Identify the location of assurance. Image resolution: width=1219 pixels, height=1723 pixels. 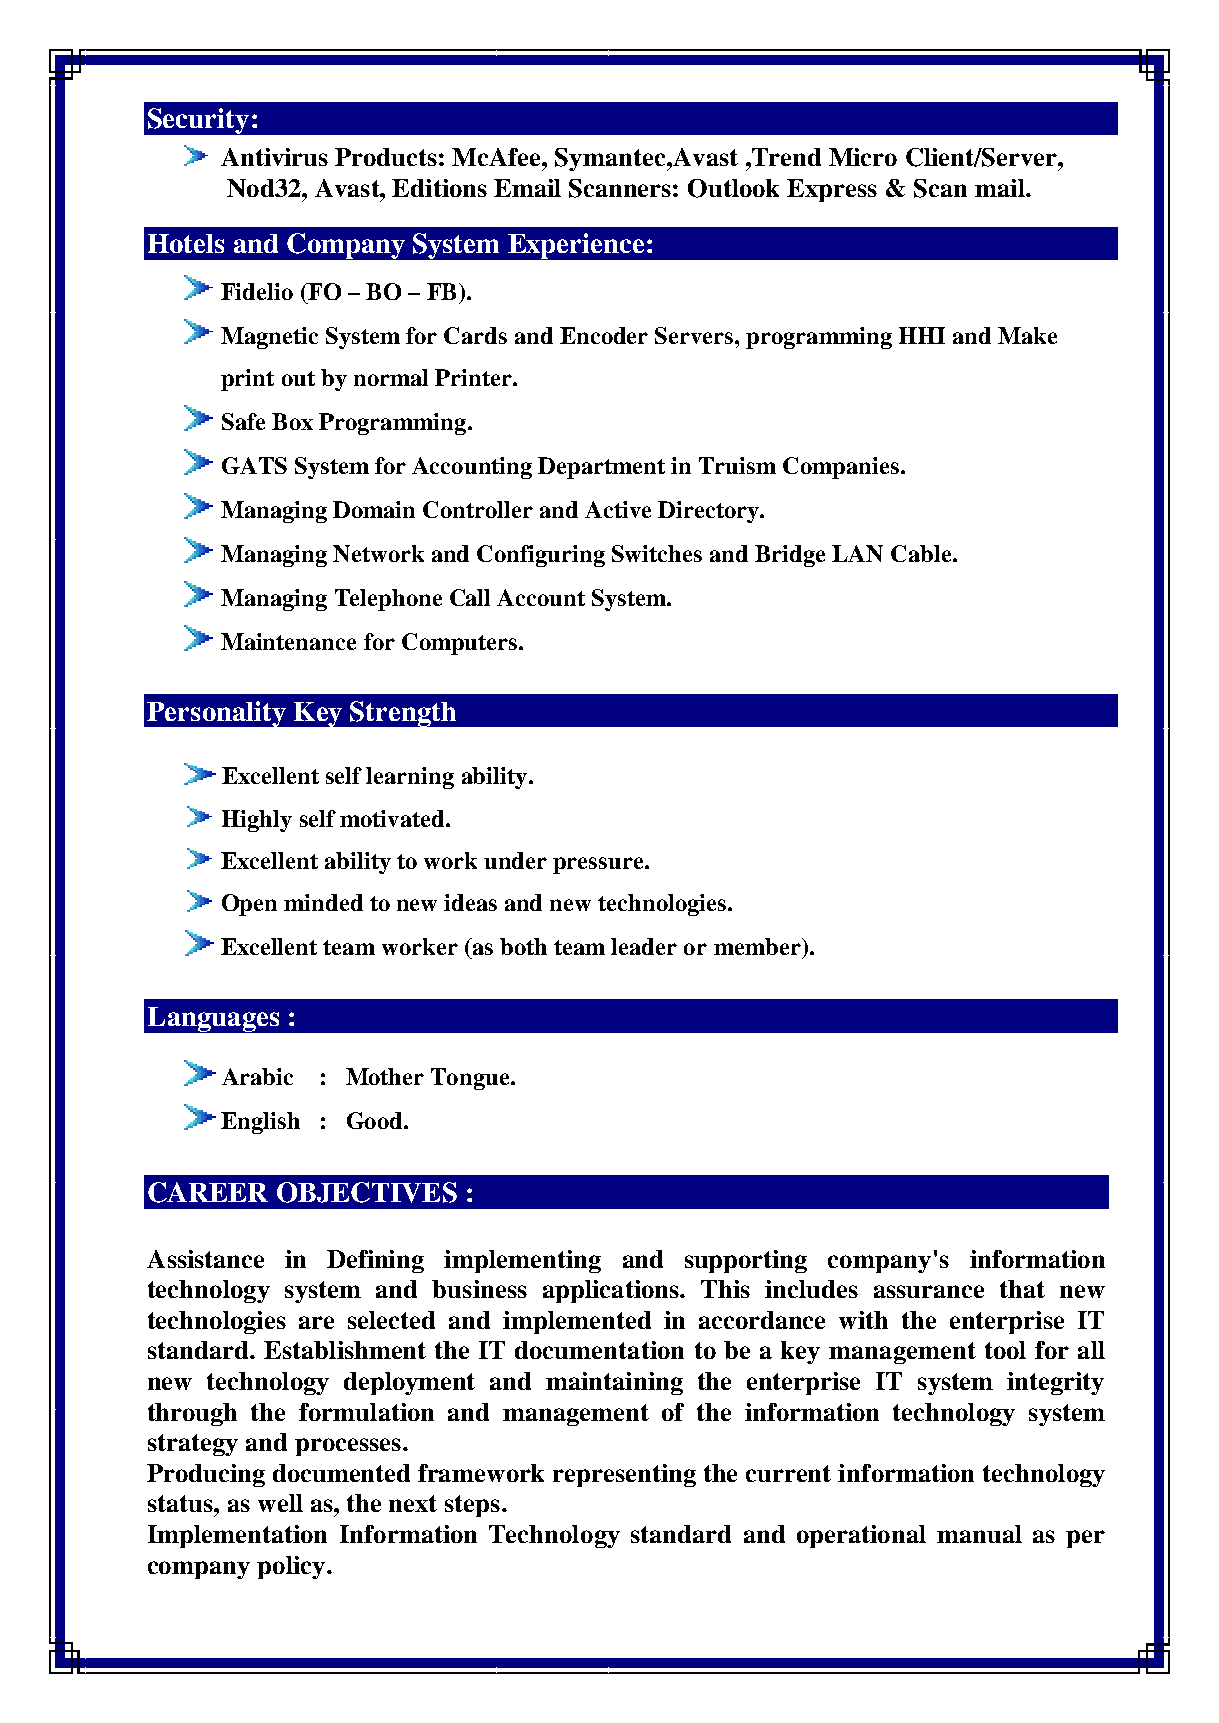
(929, 1291).
